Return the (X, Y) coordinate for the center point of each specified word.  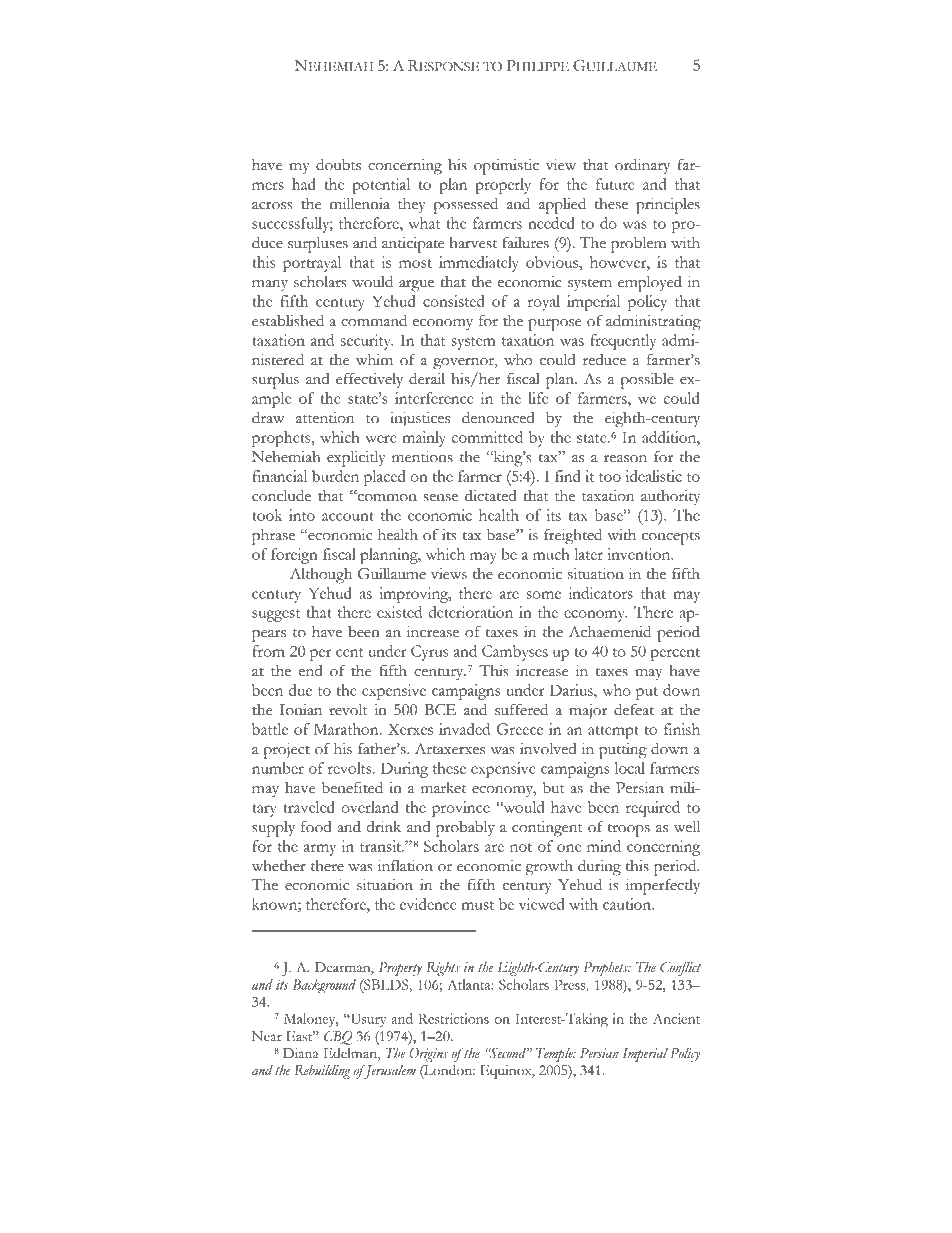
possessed (465, 206)
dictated (490, 495)
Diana (301, 1053)
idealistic (653, 476)
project (286, 751)
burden (335, 476)
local (630, 768)
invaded (464, 729)
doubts (338, 165)
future (615, 184)
